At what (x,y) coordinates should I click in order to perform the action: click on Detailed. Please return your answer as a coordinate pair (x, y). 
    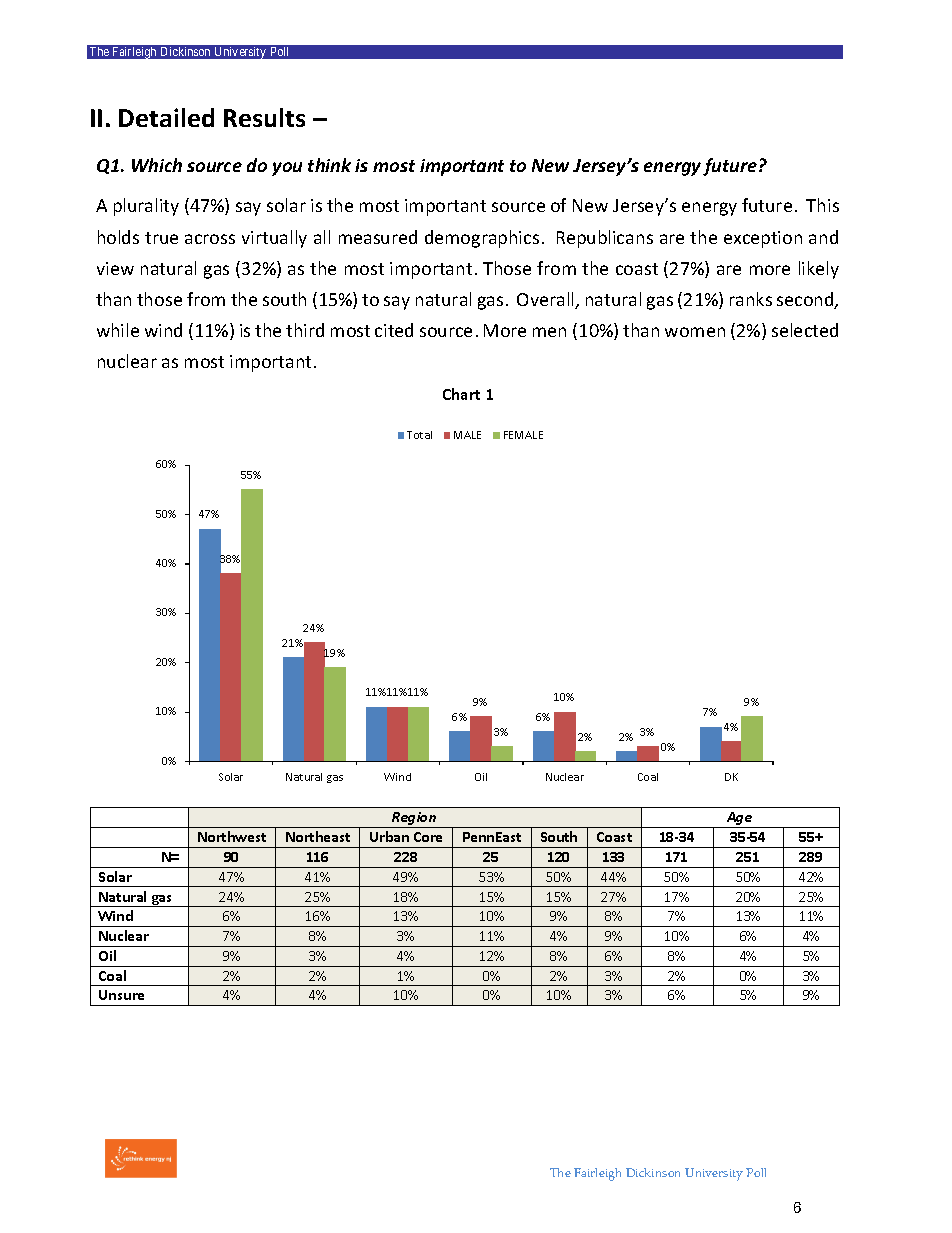
    Looking at the image, I should click on (166, 117).
